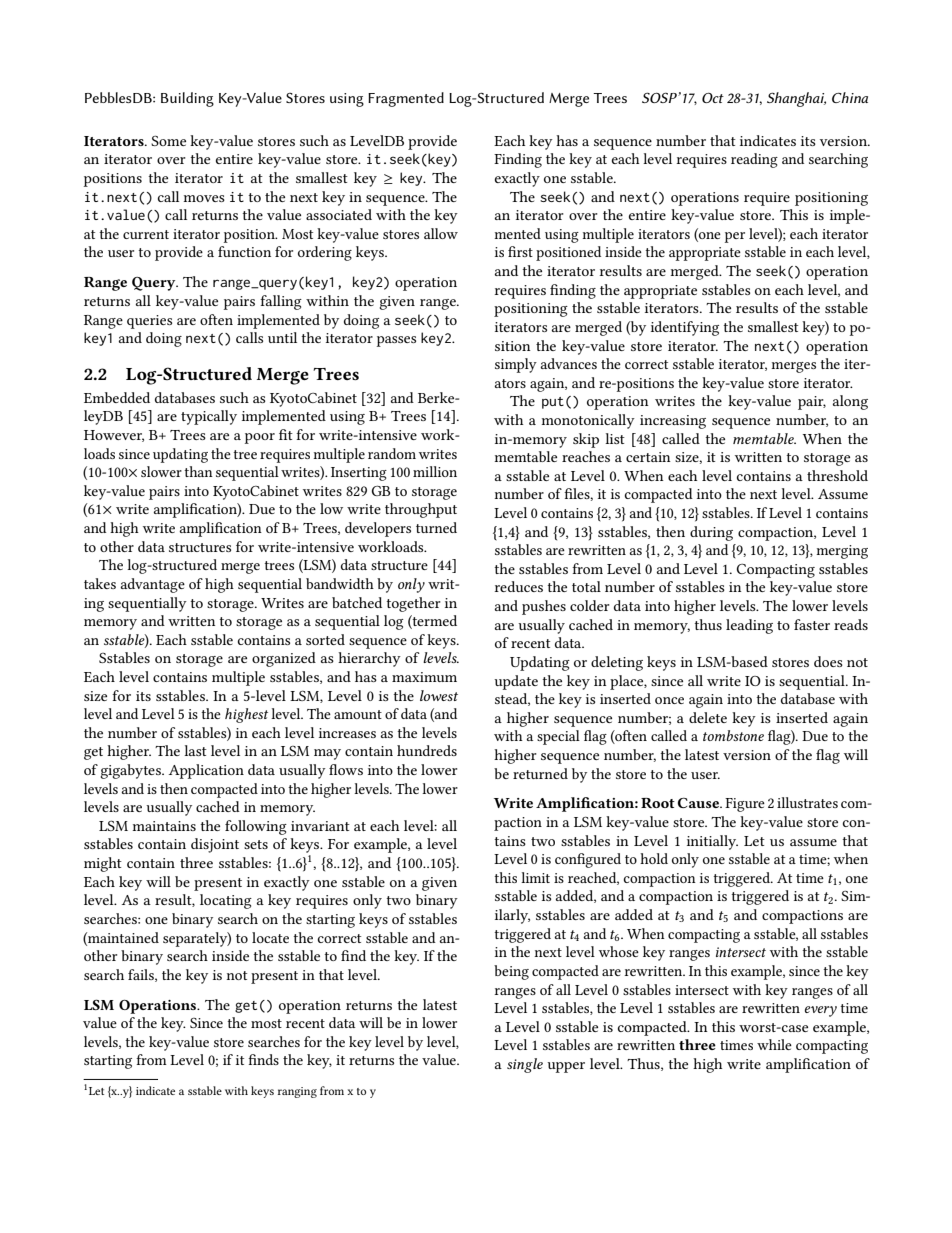 This page has width=952, height=1233. Describe the element at coordinates (152, 585) in the page. I see `advantage` at that location.
